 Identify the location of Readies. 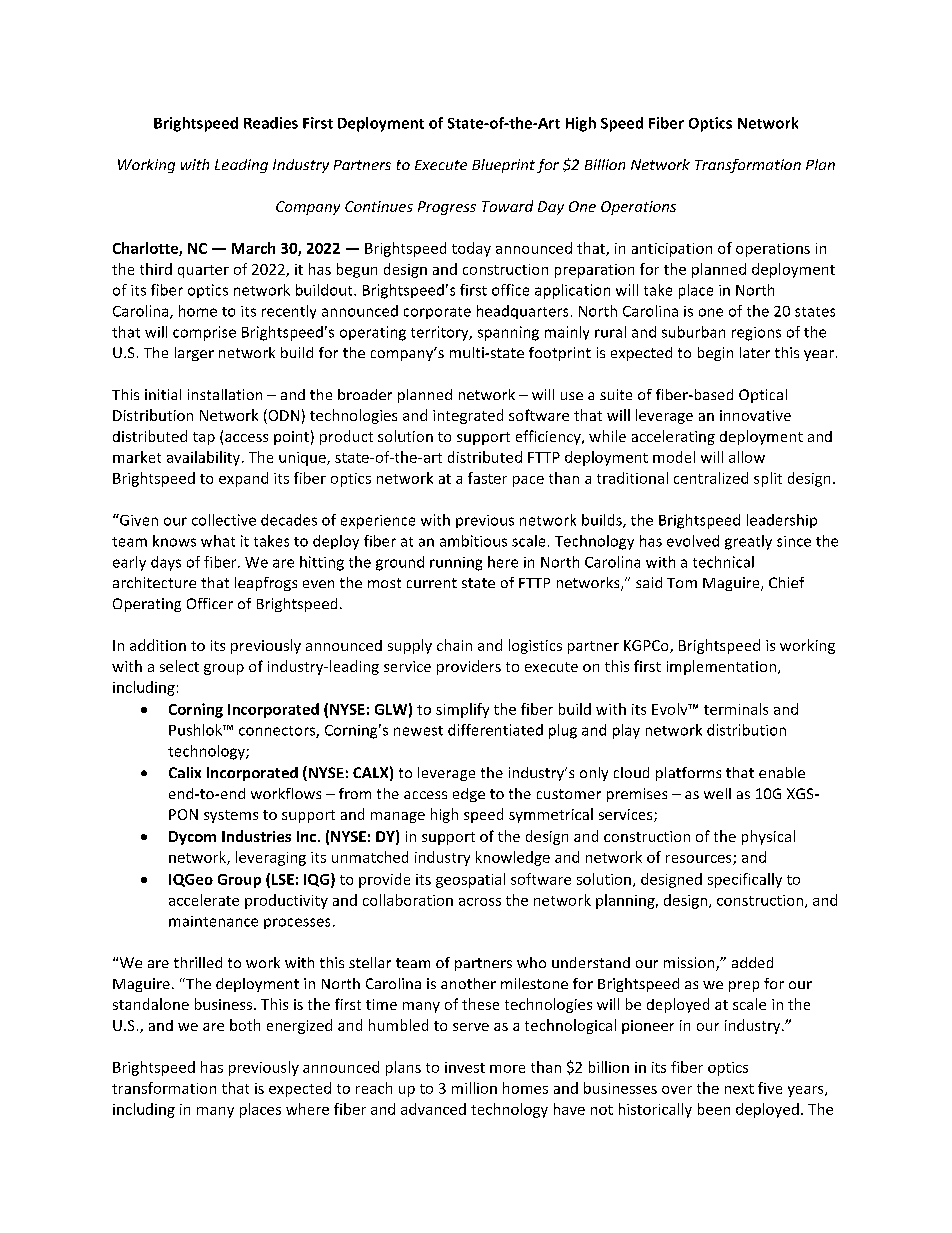
(271, 123).
